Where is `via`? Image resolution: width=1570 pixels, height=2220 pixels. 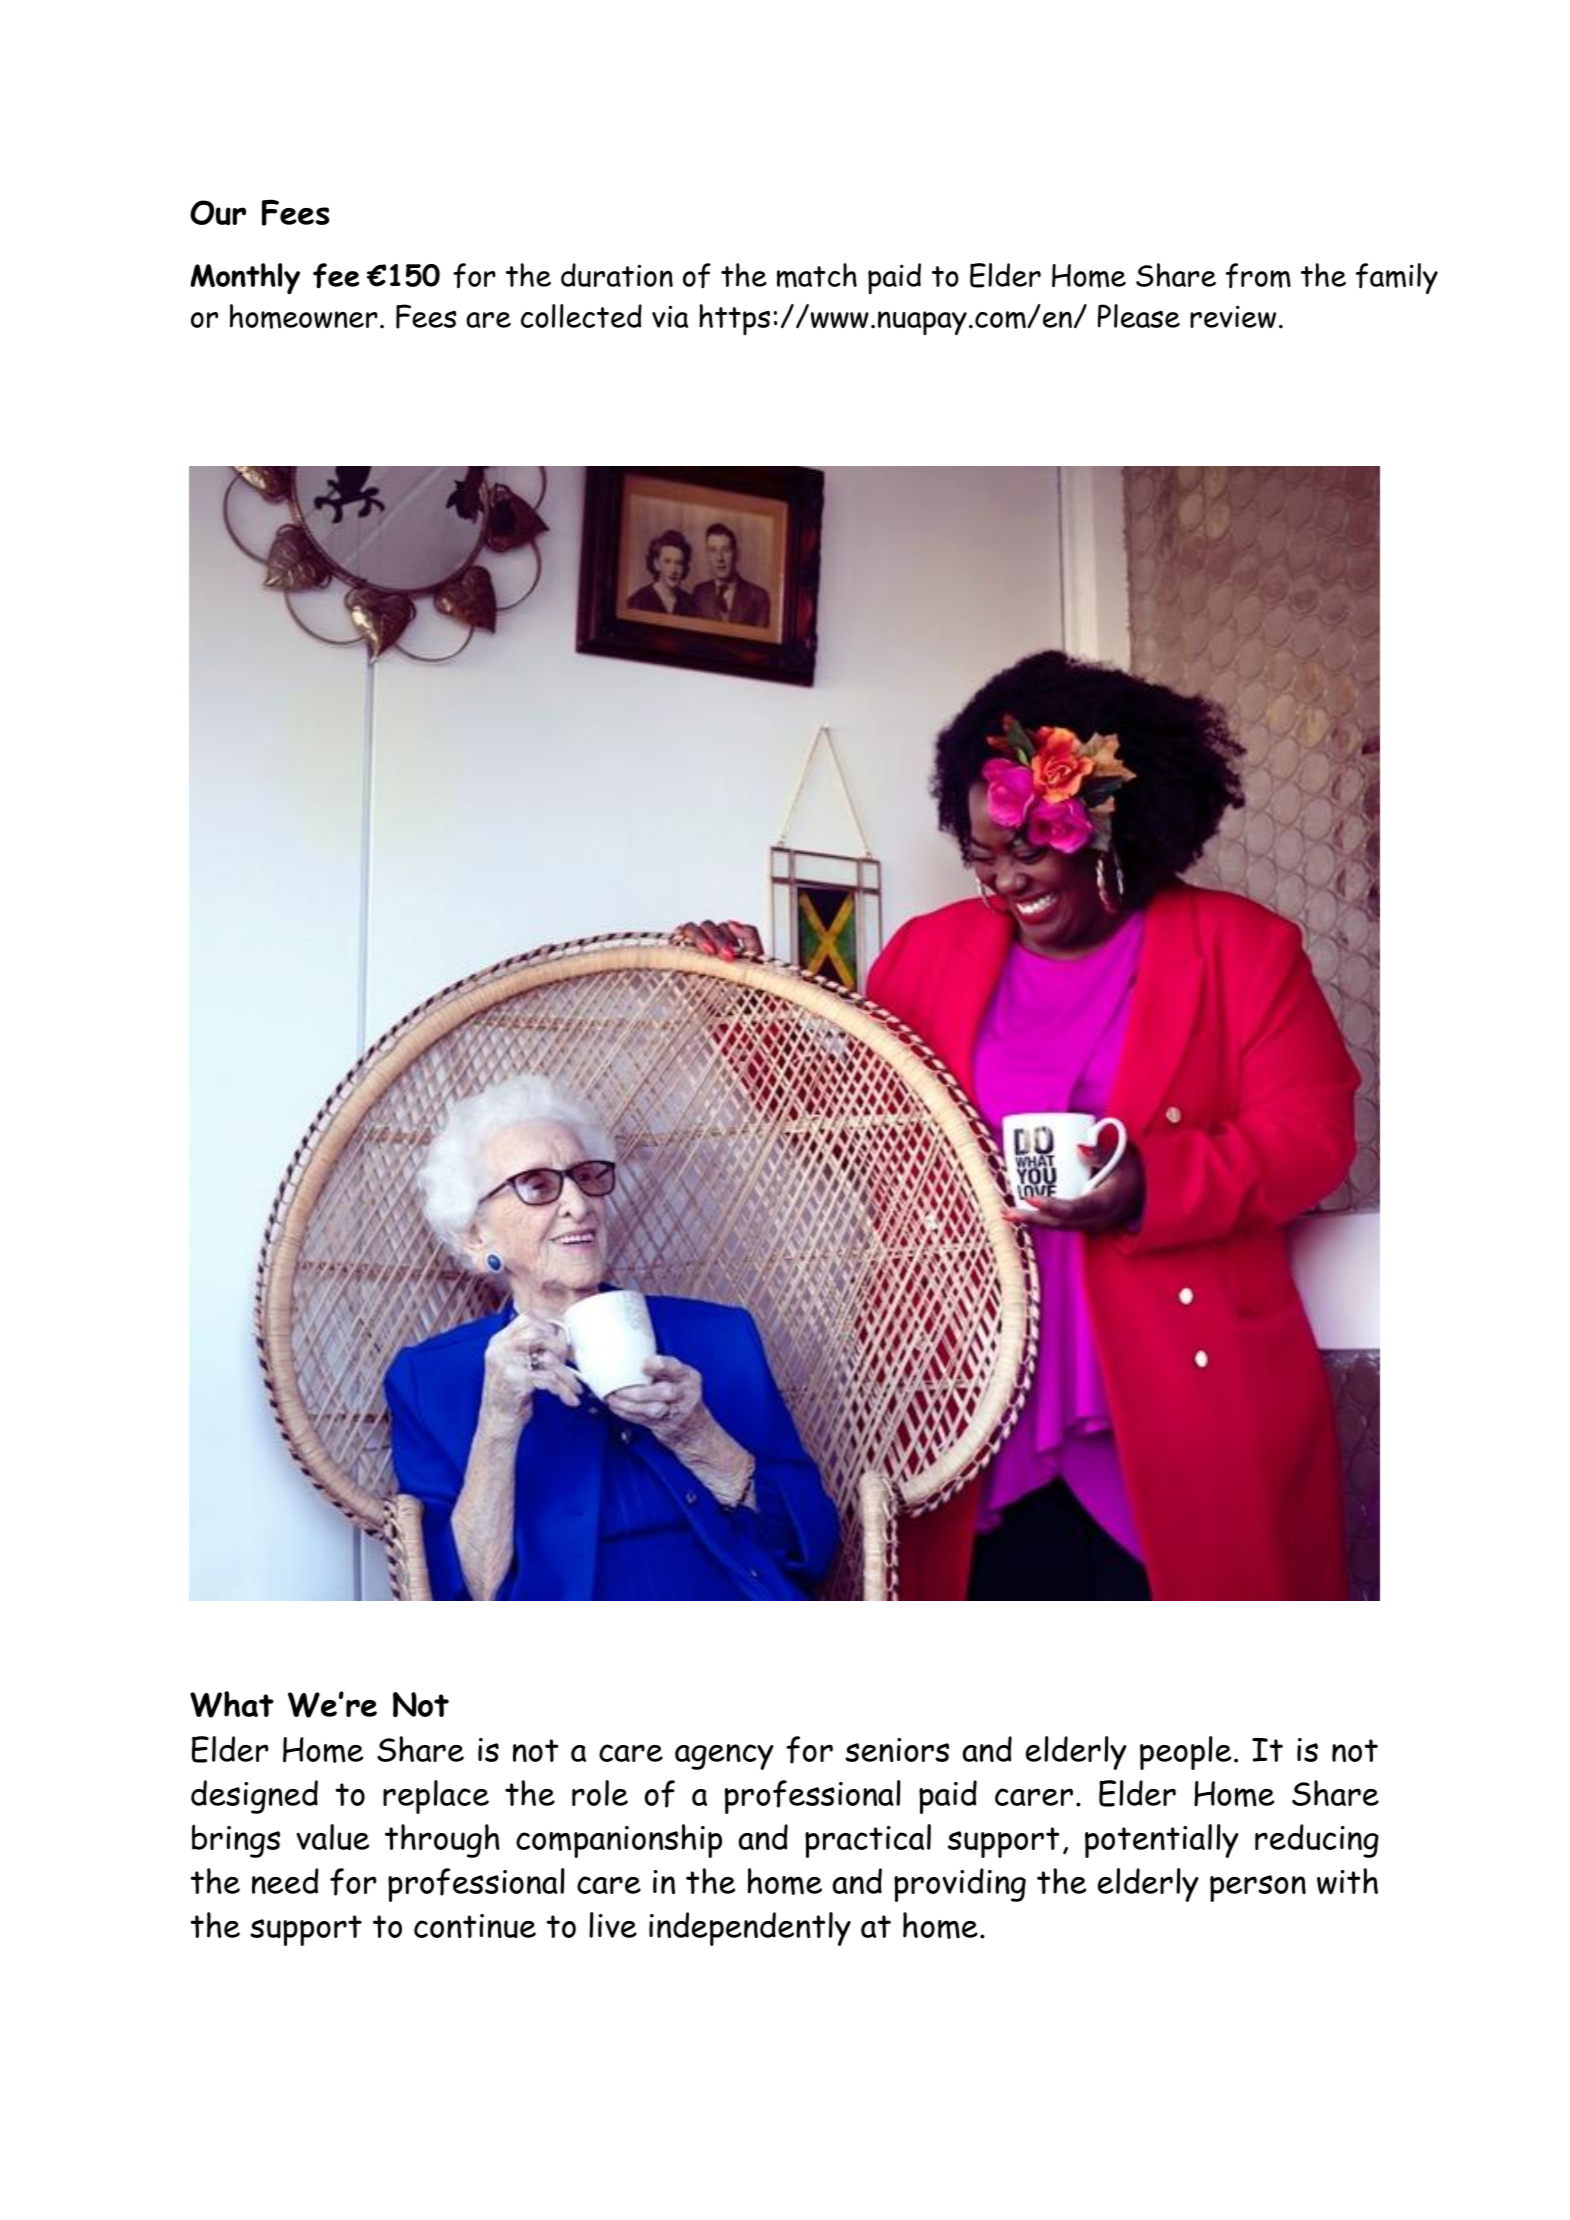
via is located at coordinates (670, 316).
